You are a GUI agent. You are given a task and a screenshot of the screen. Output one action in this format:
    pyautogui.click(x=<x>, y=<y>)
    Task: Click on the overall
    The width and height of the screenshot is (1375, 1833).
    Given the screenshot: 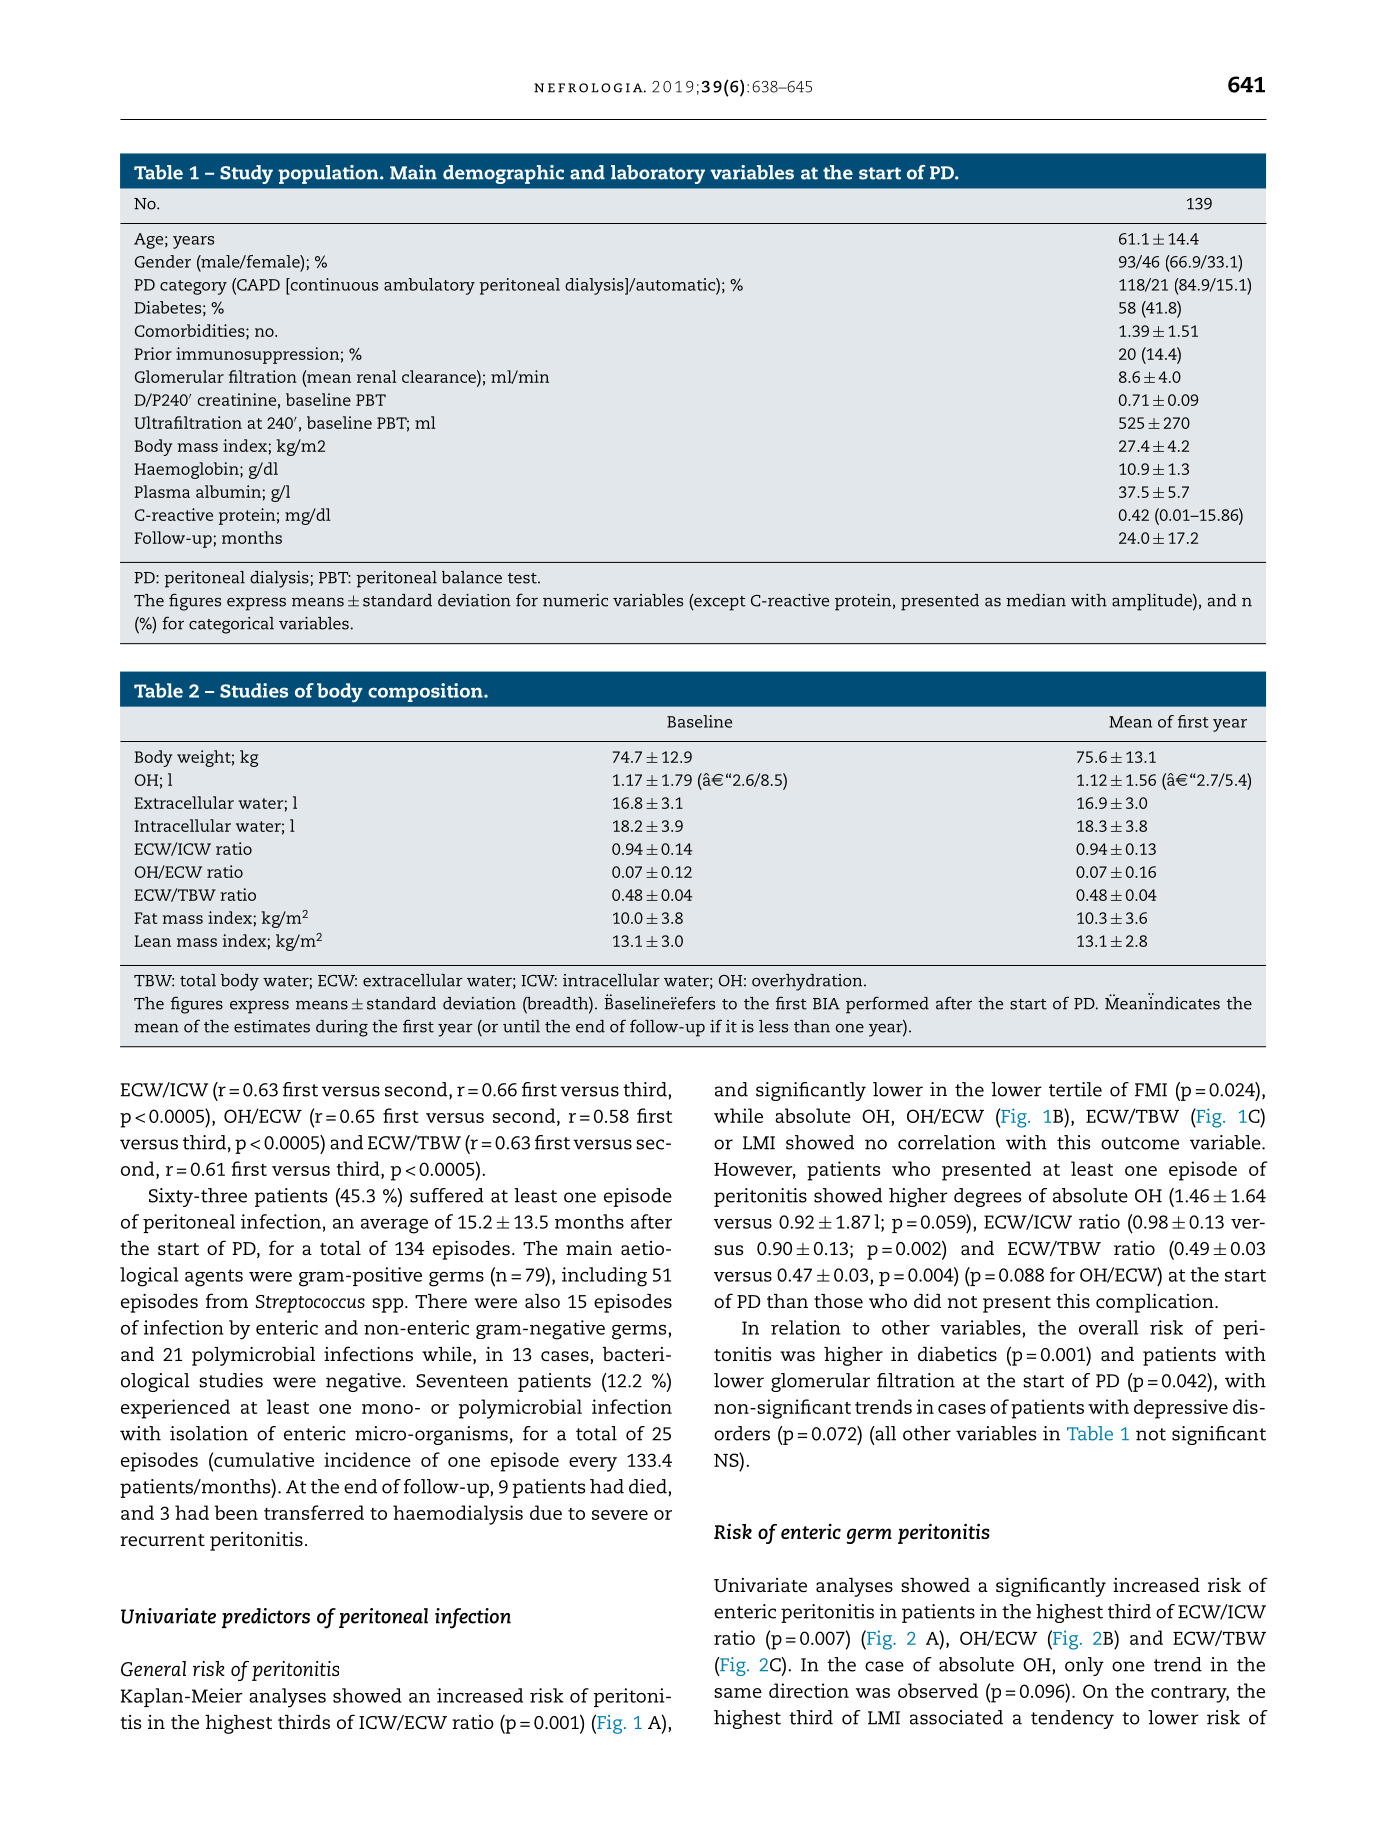 What is the action you would take?
    pyautogui.click(x=1108, y=1327)
